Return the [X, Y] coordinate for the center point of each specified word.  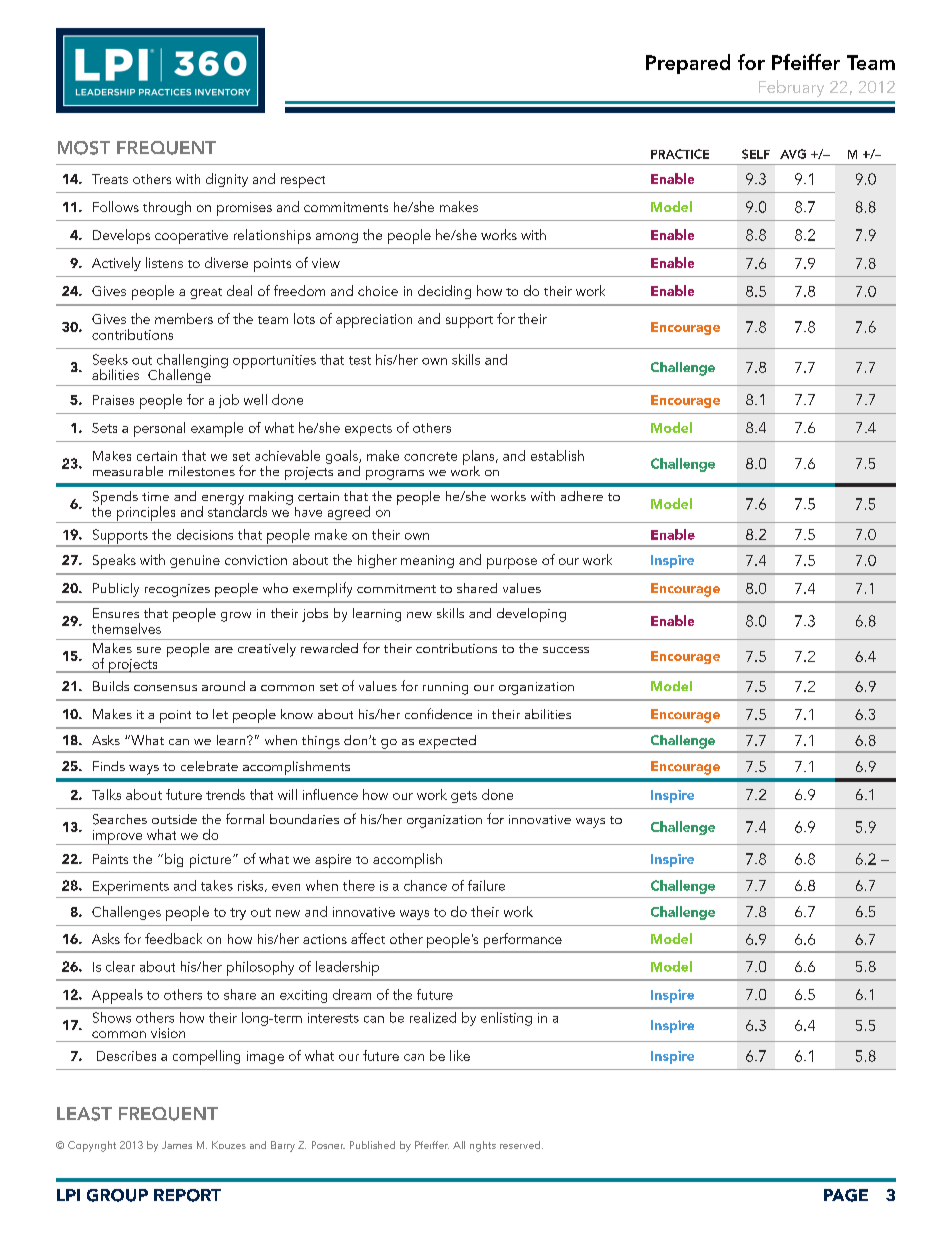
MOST [84, 148]
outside [174, 819]
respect [303, 182]
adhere [582, 496]
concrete [430, 456]
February [791, 88]
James [177, 1145]
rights [483, 1146]
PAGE [846, 1195]
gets [464, 797]
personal [159, 429]
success [566, 650]
